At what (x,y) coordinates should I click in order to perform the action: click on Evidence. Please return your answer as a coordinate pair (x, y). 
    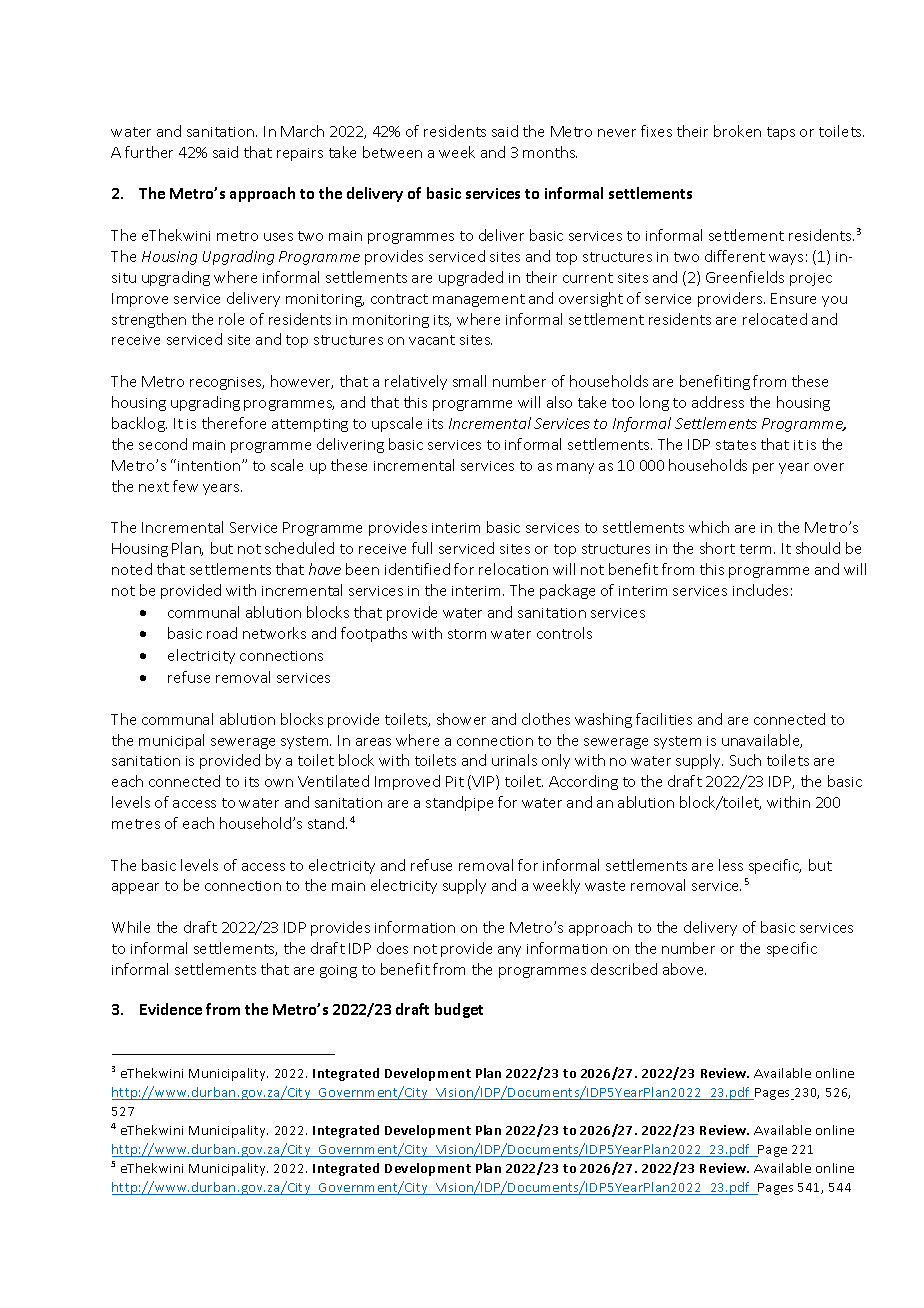
    Looking at the image, I should click on (171, 1009).
